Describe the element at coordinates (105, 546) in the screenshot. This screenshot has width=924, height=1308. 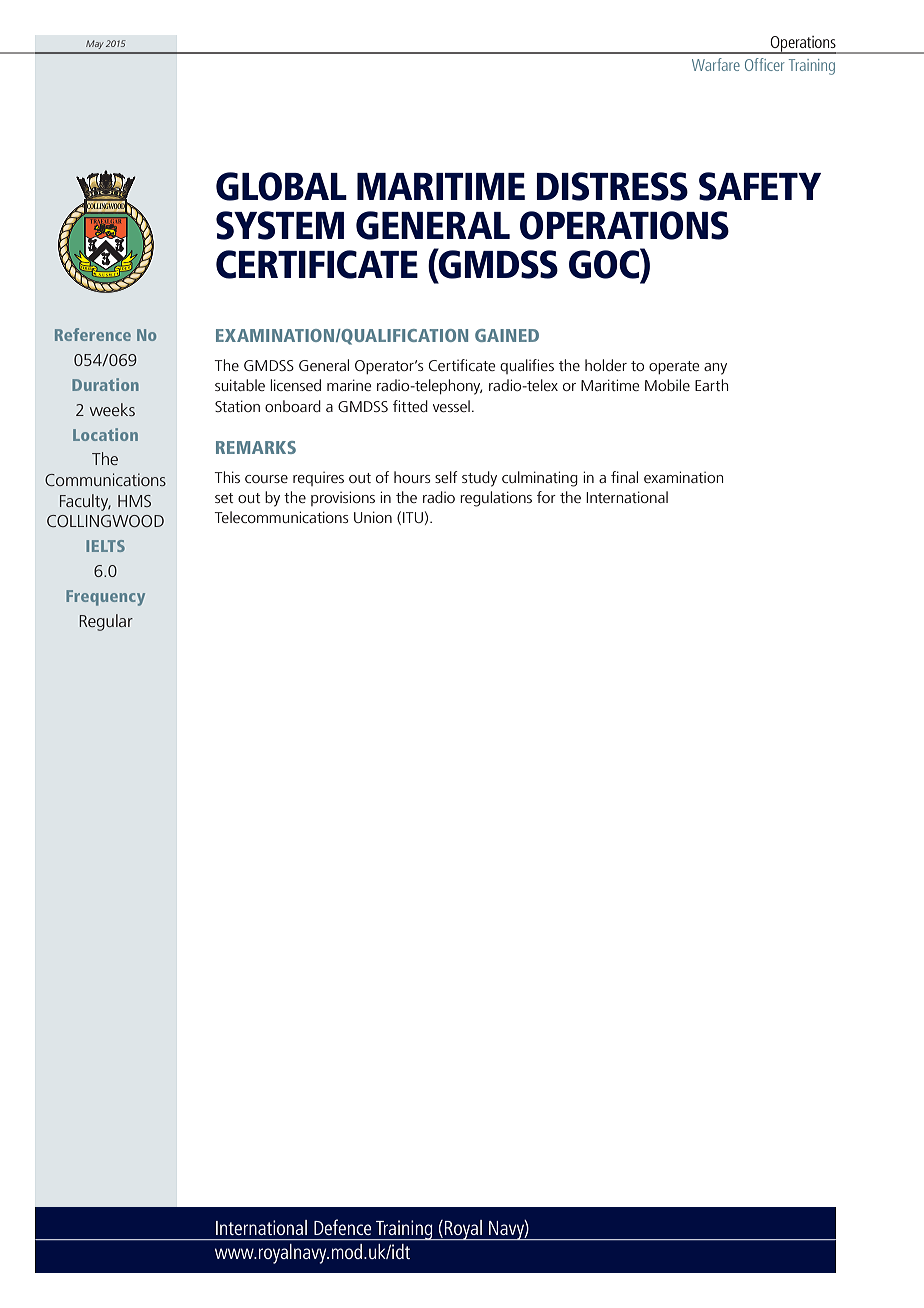
I see `IELTS` at that location.
